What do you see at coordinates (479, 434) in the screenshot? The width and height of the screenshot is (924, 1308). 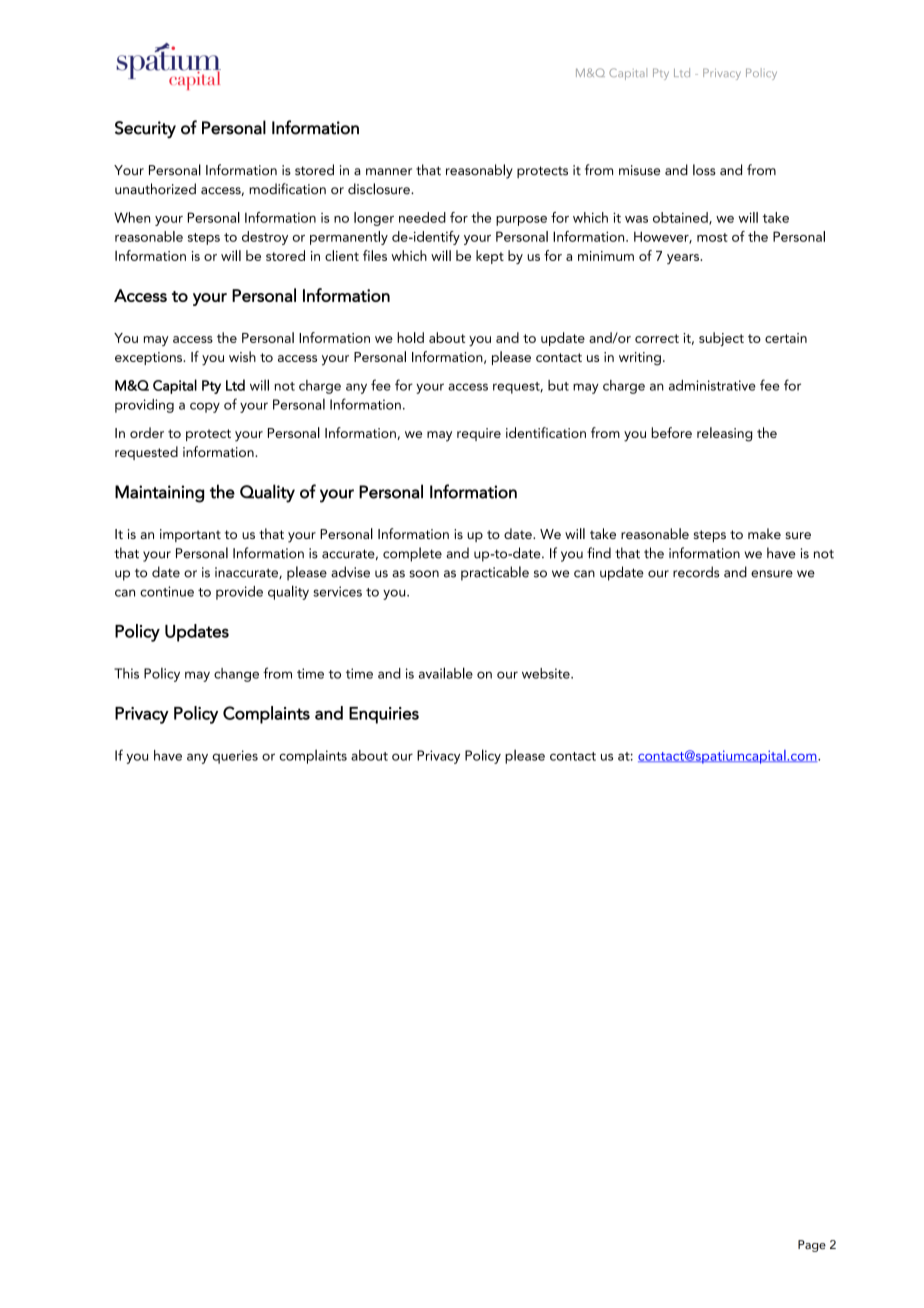 I see `require` at bounding box center [479, 434].
